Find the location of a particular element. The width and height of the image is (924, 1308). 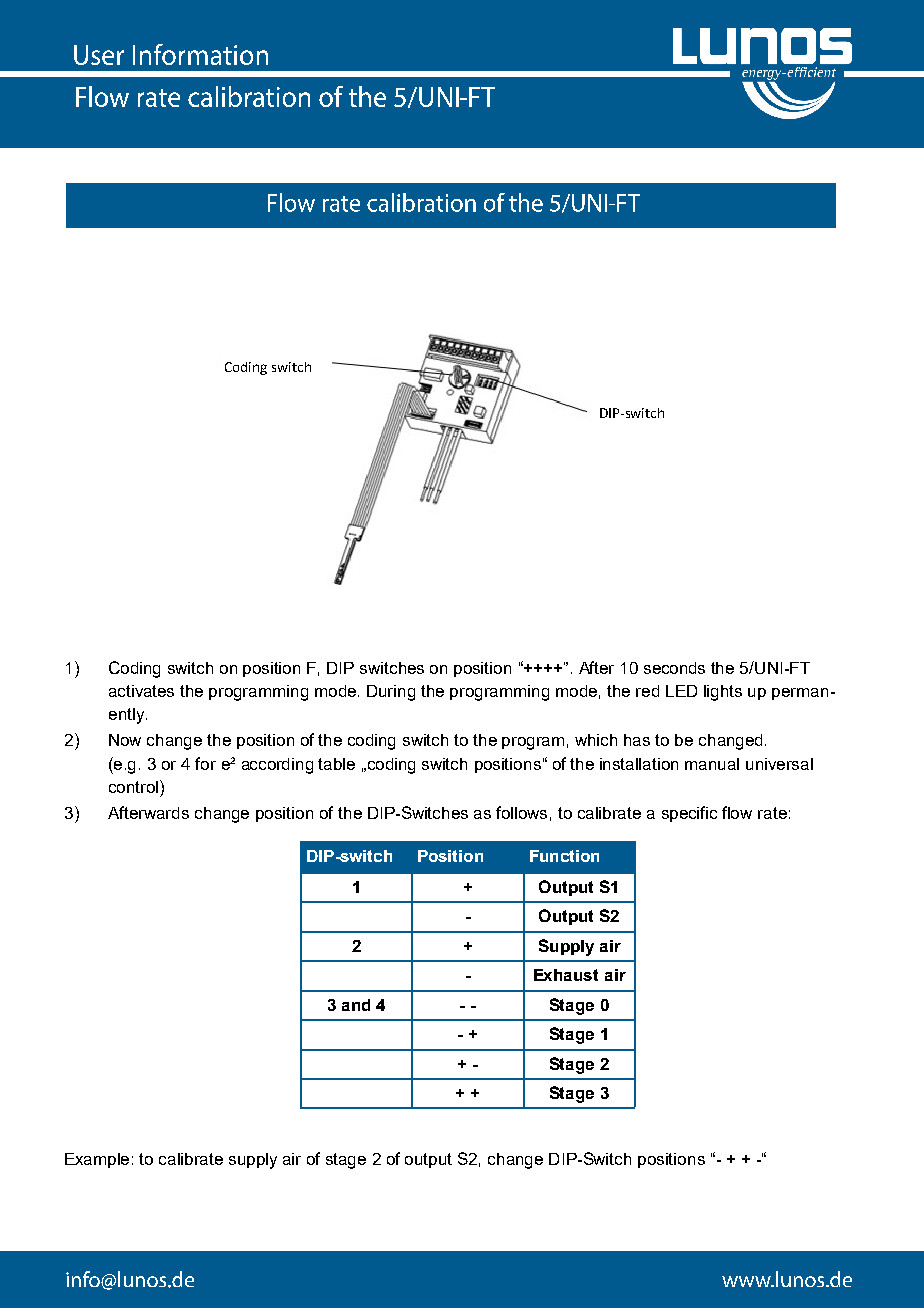

flow is located at coordinates (737, 812).
